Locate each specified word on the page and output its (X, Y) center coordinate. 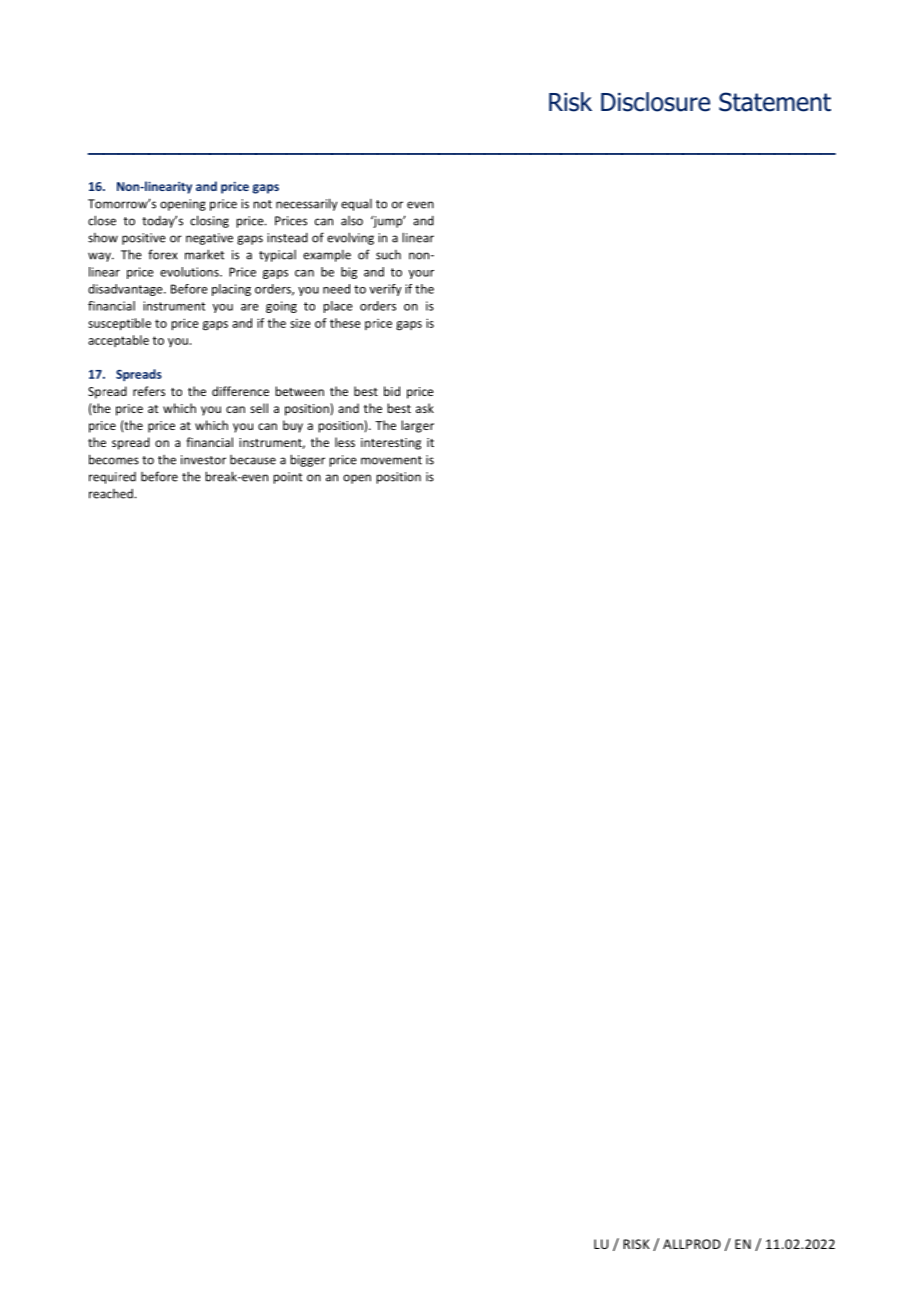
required (112, 478)
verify (386, 290)
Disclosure (655, 102)
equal (356, 205)
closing (209, 221)
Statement (775, 102)
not (262, 204)
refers (149, 391)
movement (391, 460)
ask (425, 408)
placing (231, 290)
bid (392, 391)
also (352, 221)
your (421, 274)
